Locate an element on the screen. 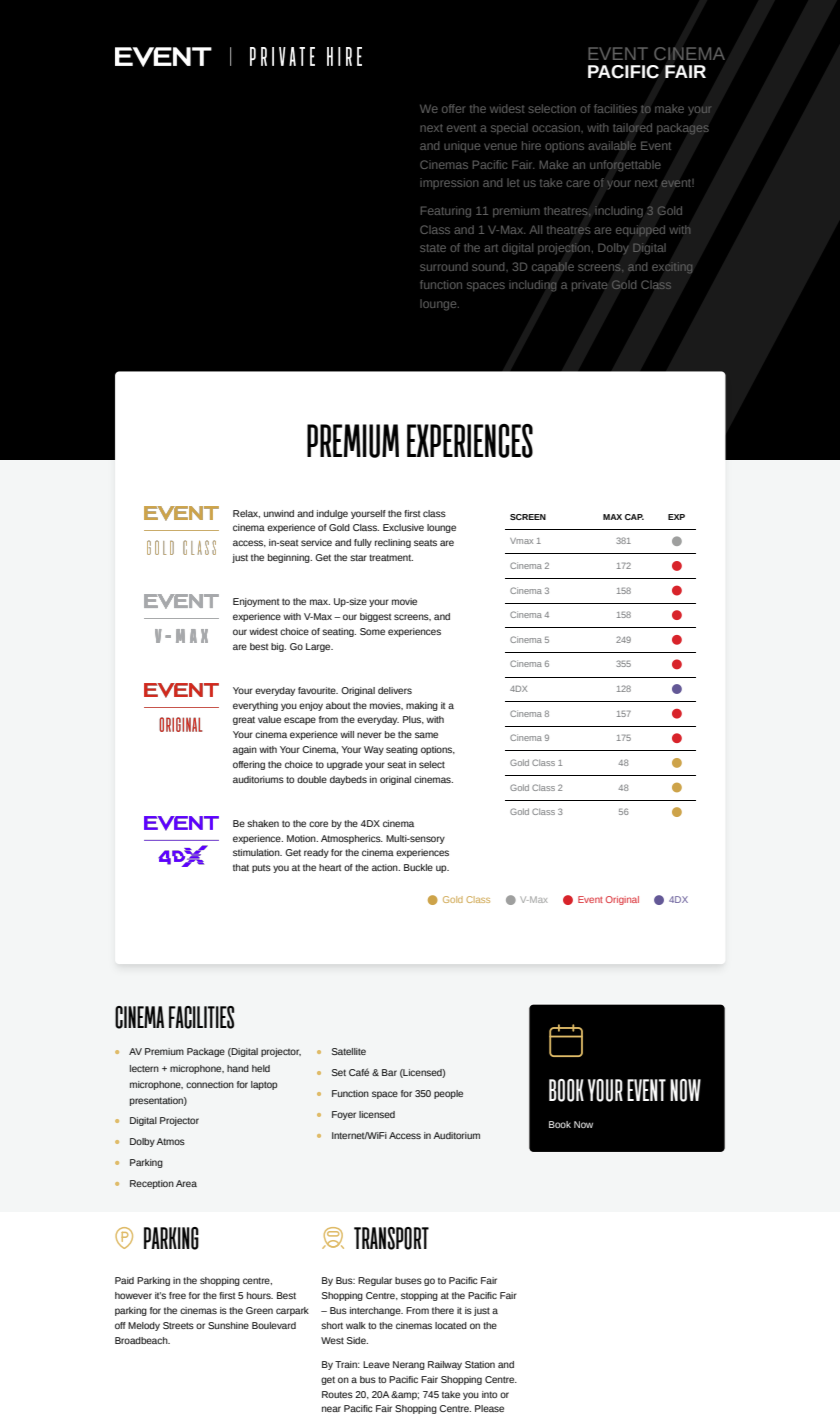  state is located at coordinates (433, 248).
